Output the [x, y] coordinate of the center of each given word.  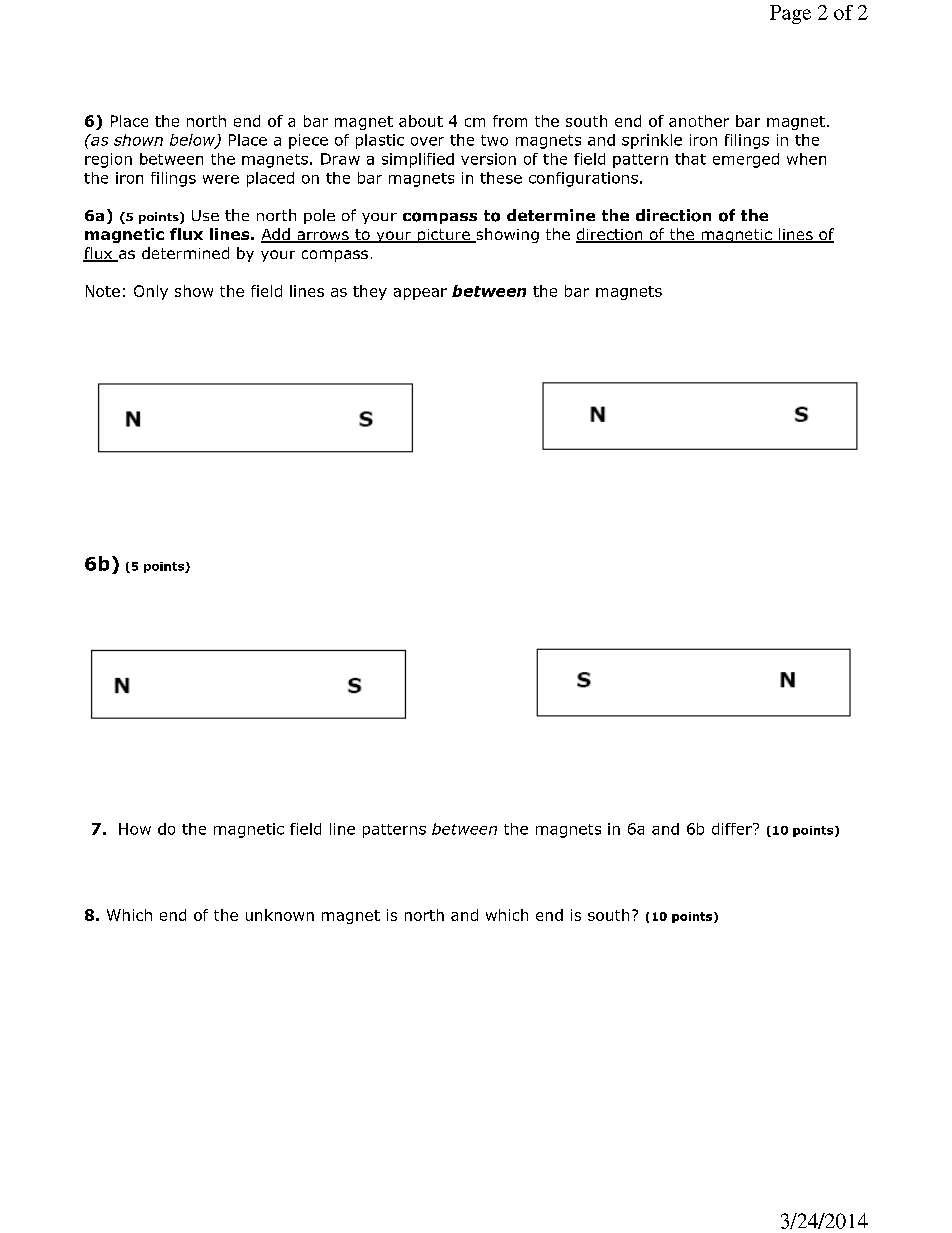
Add [276, 235]
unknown [280, 915]
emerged [746, 160]
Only [151, 292]
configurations [583, 179]
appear [420, 294]
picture [443, 236]
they [370, 292]
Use [205, 215]
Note [103, 291]
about [421, 121]
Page [790, 14]
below [193, 141]
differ [733, 829]
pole [319, 216]
